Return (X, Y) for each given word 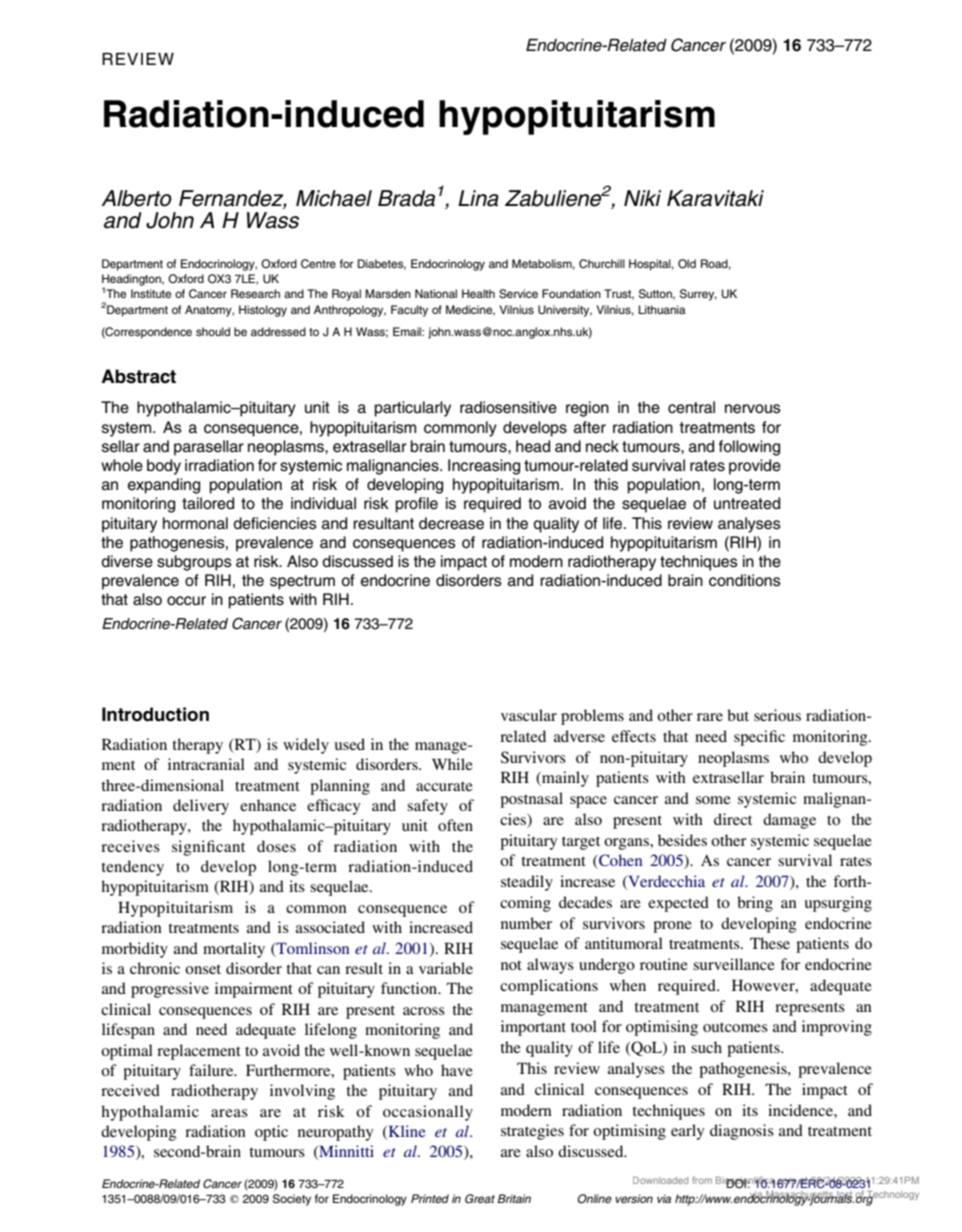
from (702, 1180)
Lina (478, 198)
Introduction (155, 714)
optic (271, 1133)
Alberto (136, 198)
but (738, 715)
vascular (529, 715)
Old (687, 264)
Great (480, 1198)
